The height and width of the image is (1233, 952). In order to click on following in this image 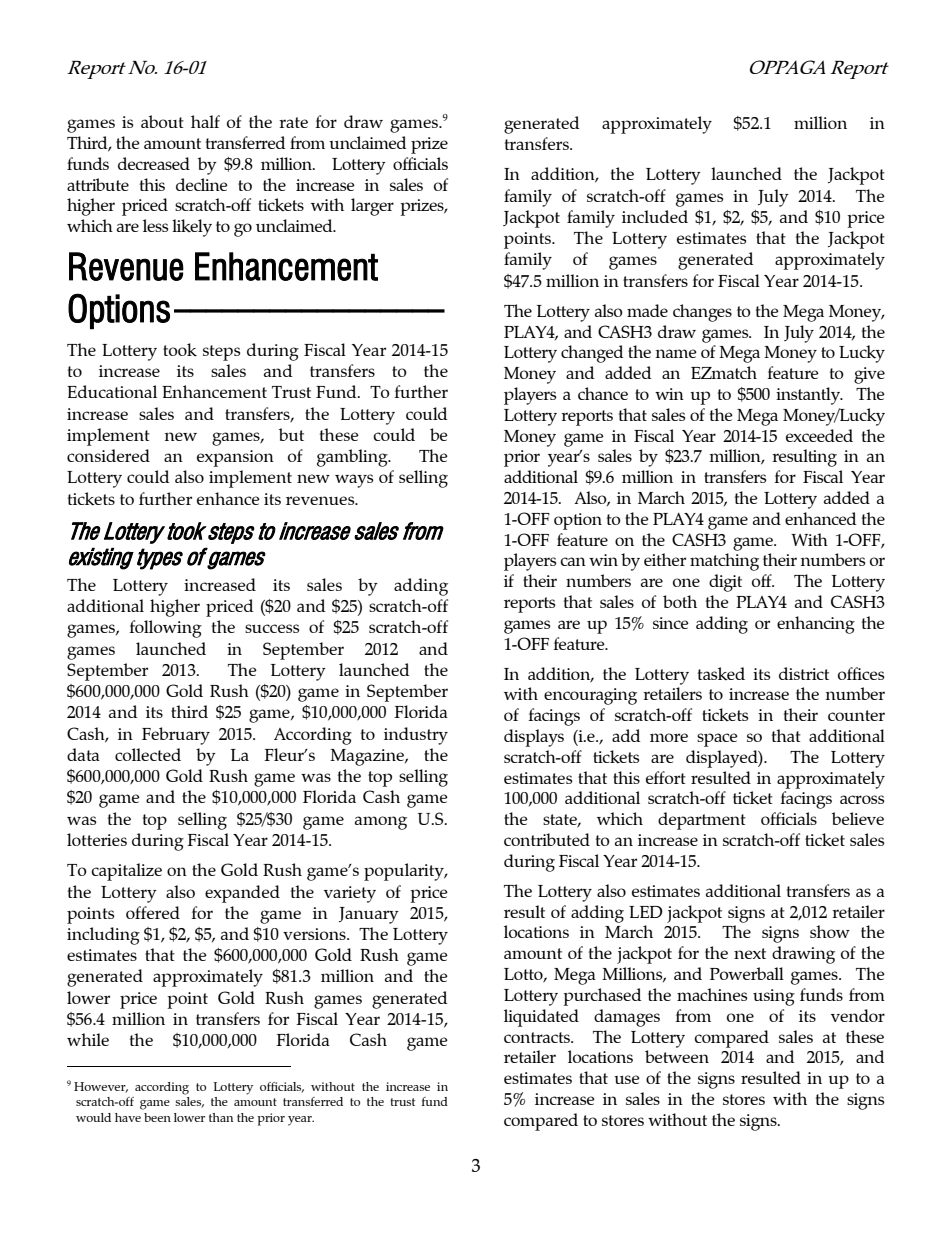, I will do `click(166, 629)`.
